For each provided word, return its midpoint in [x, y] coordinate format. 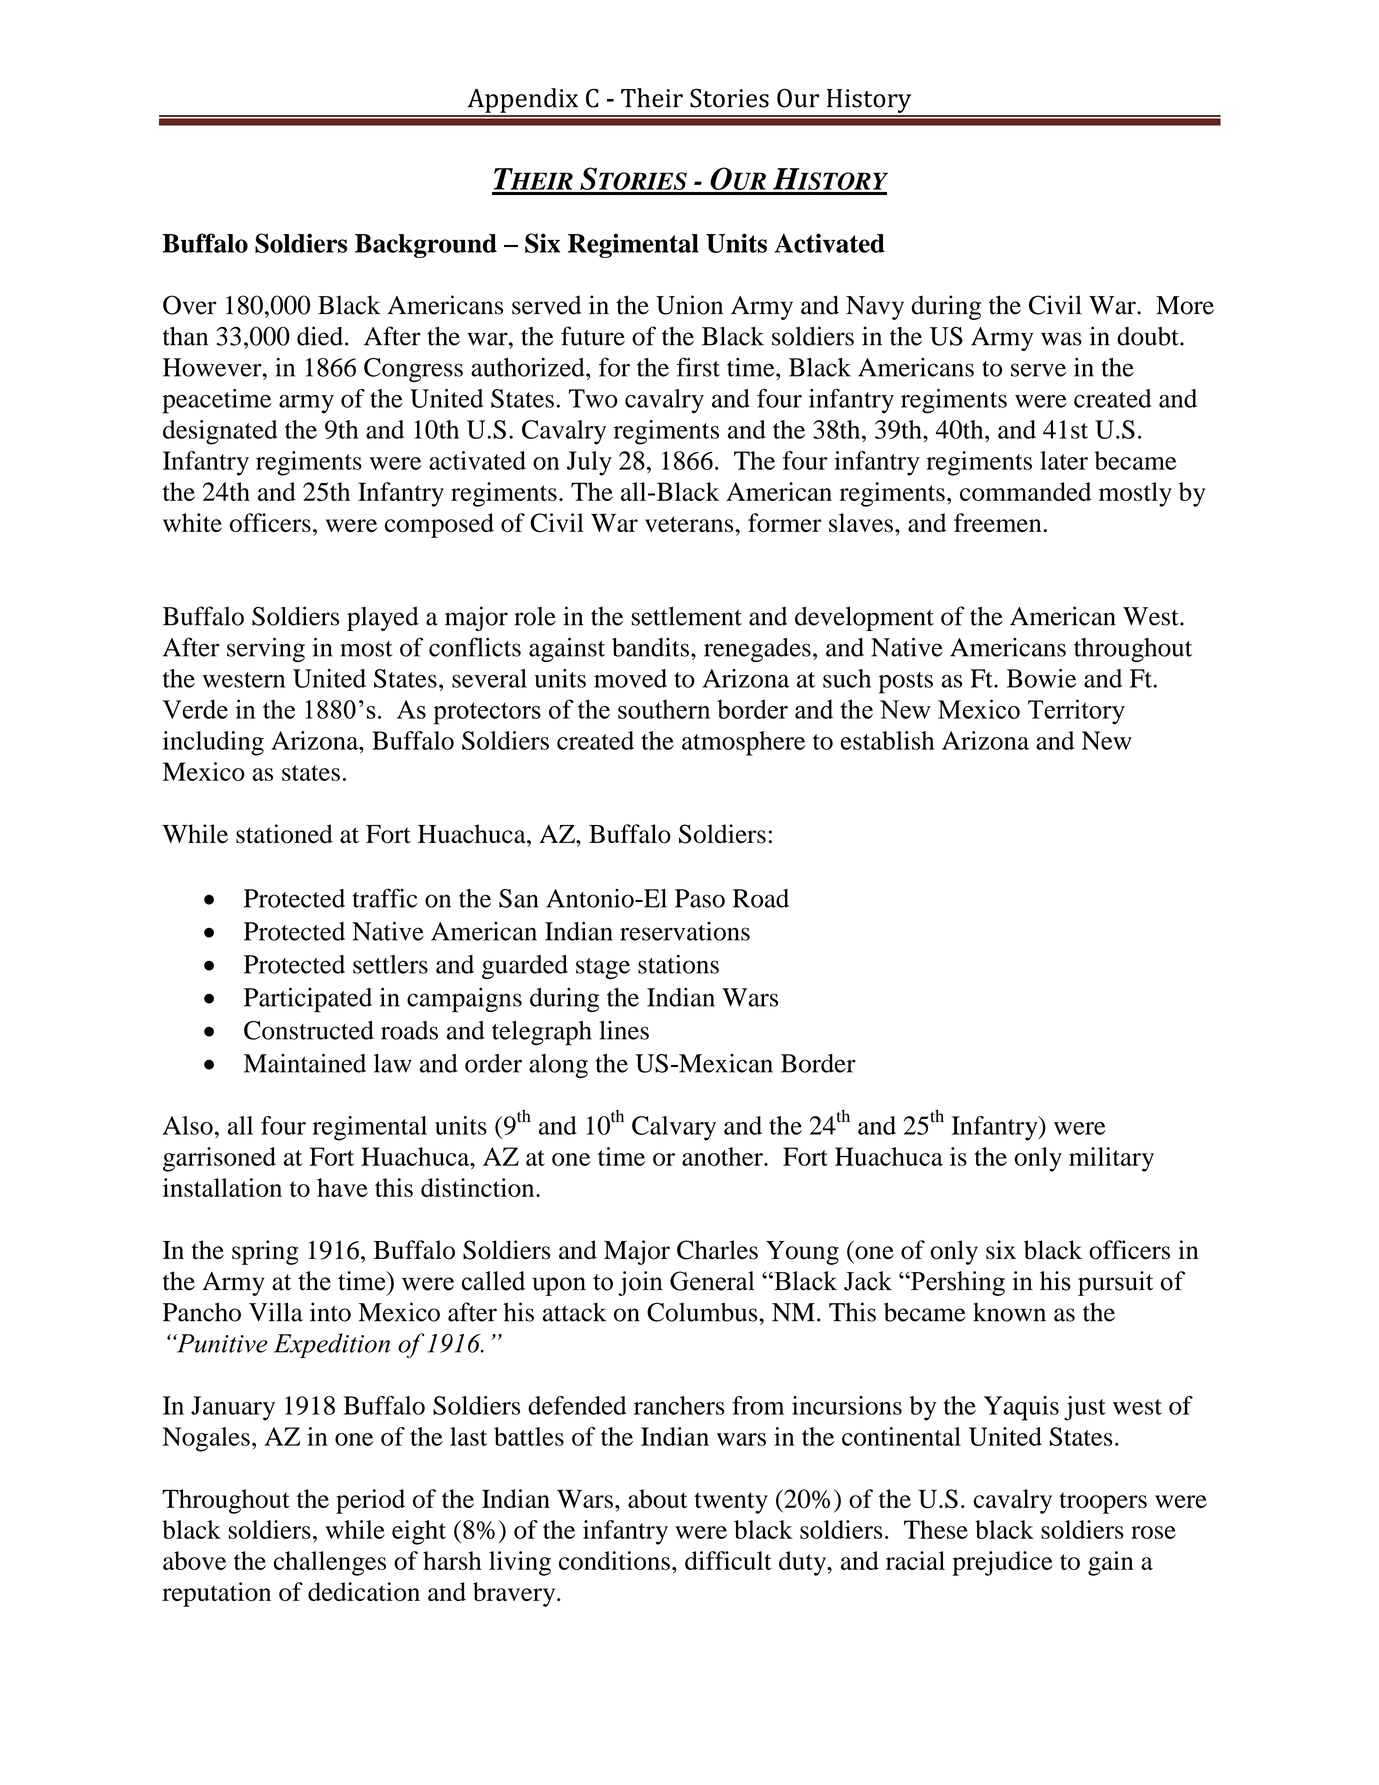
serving [266, 649]
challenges [330, 1563]
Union [689, 305]
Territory [1076, 712]
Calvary [674, 1128]
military [1111, 1159]
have [342, 1187]
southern [664, 709]
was [1061, 339]
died [320, 336]
